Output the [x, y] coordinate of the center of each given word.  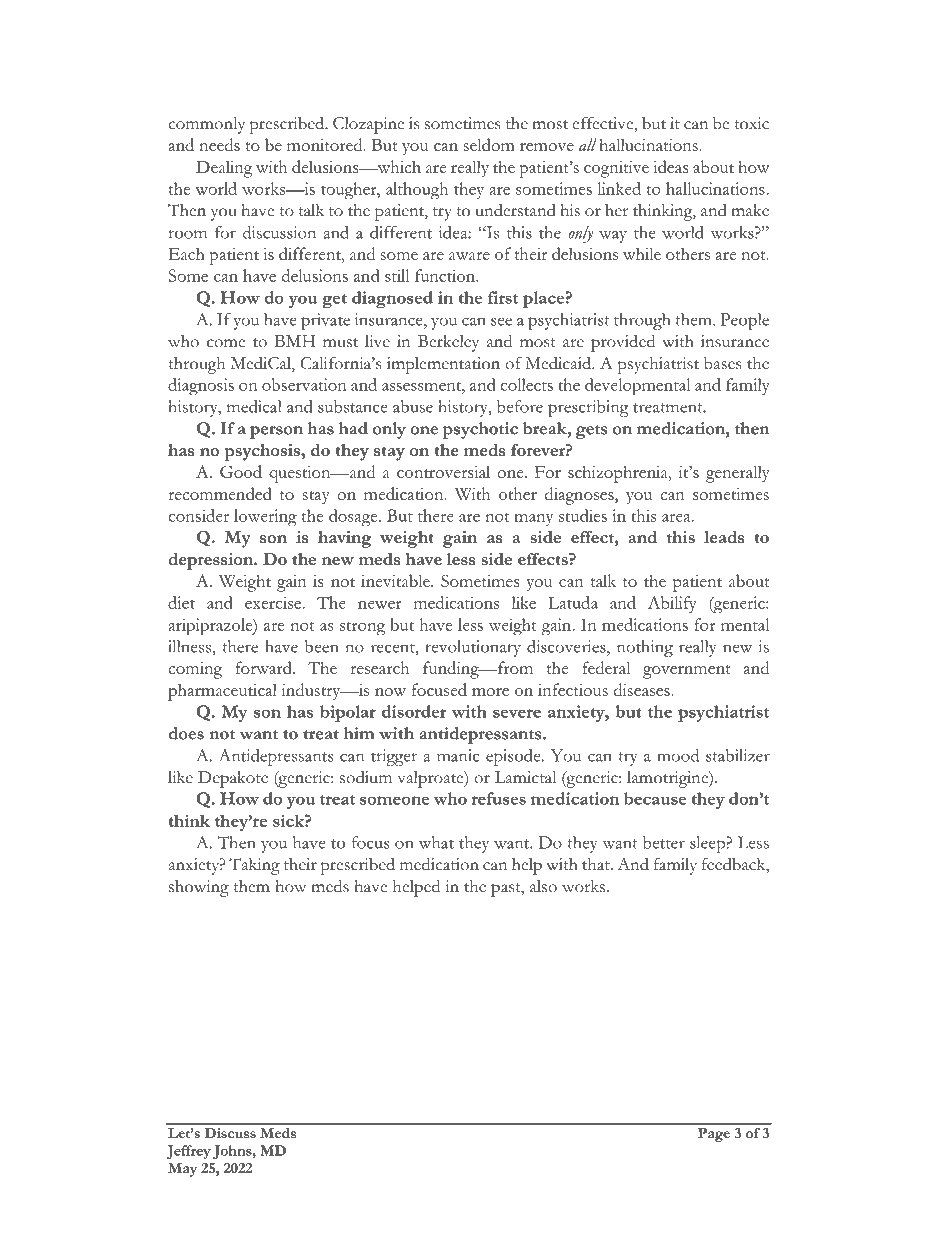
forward [264, 667]
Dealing [224, 169]
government [686, 672]
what [436, 842]
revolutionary [473, 648]
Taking [254, 866]
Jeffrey [189, 1152]
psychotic [480, 430]
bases [722, 363]
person [276, 432]
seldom [489, 144]
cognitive [616, 169]
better [664, 842]
